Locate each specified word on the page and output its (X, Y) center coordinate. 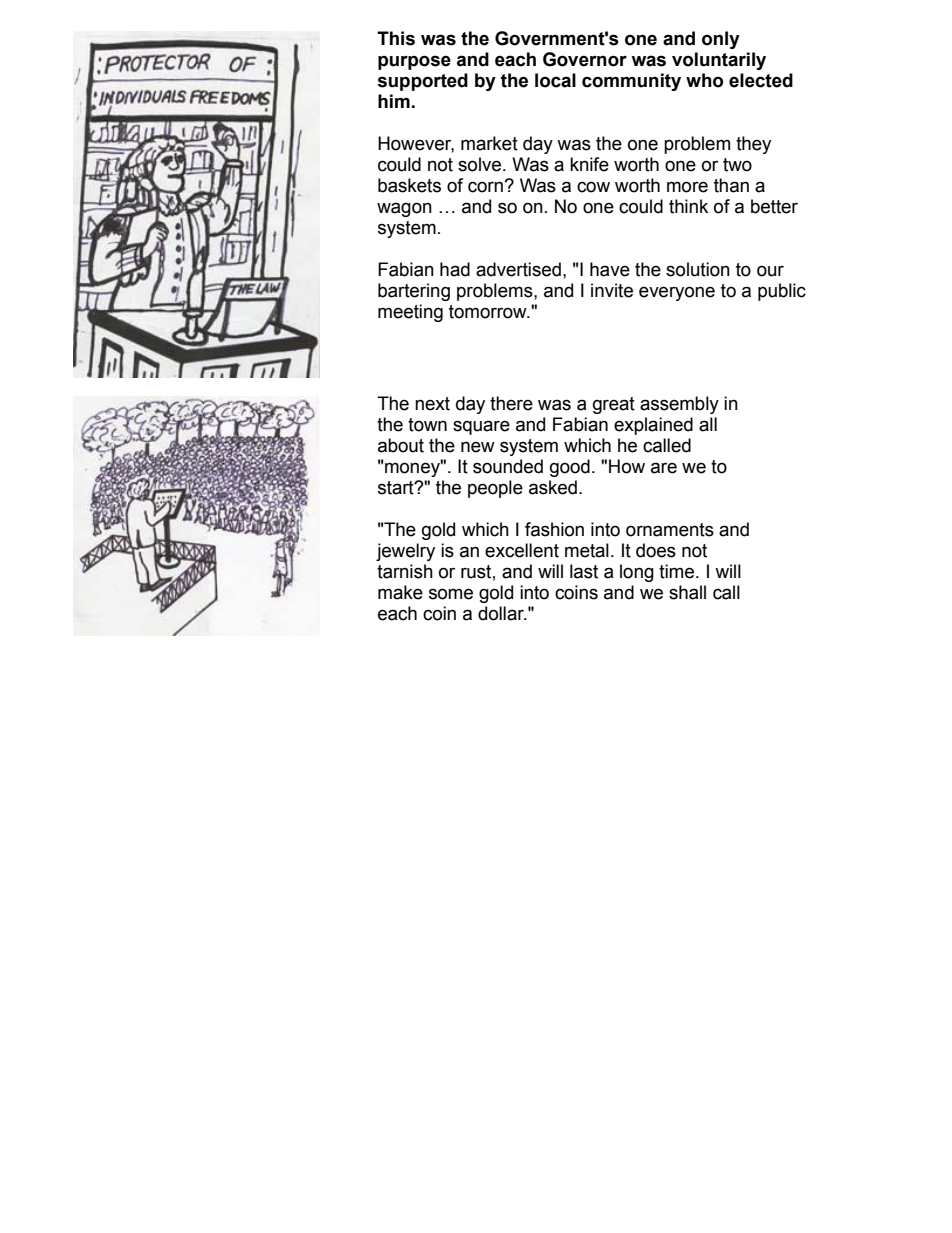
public (782, 292)
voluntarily (719, 61)
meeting (410, 313)
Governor (585, 59)
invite (612, 290)
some (451, 594)
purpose (414, 62)
